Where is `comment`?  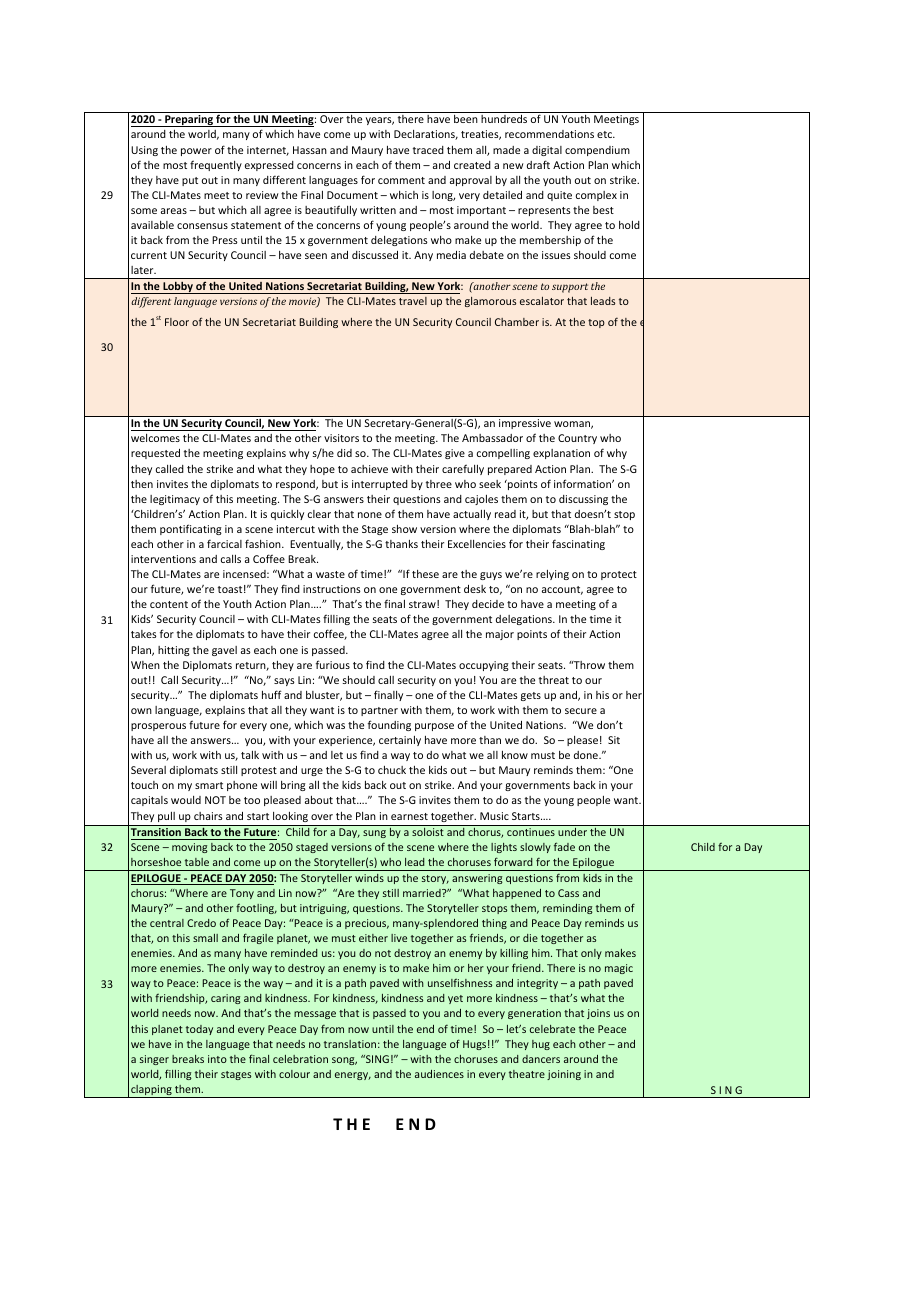
comment is located at coordinates (401, 180).
